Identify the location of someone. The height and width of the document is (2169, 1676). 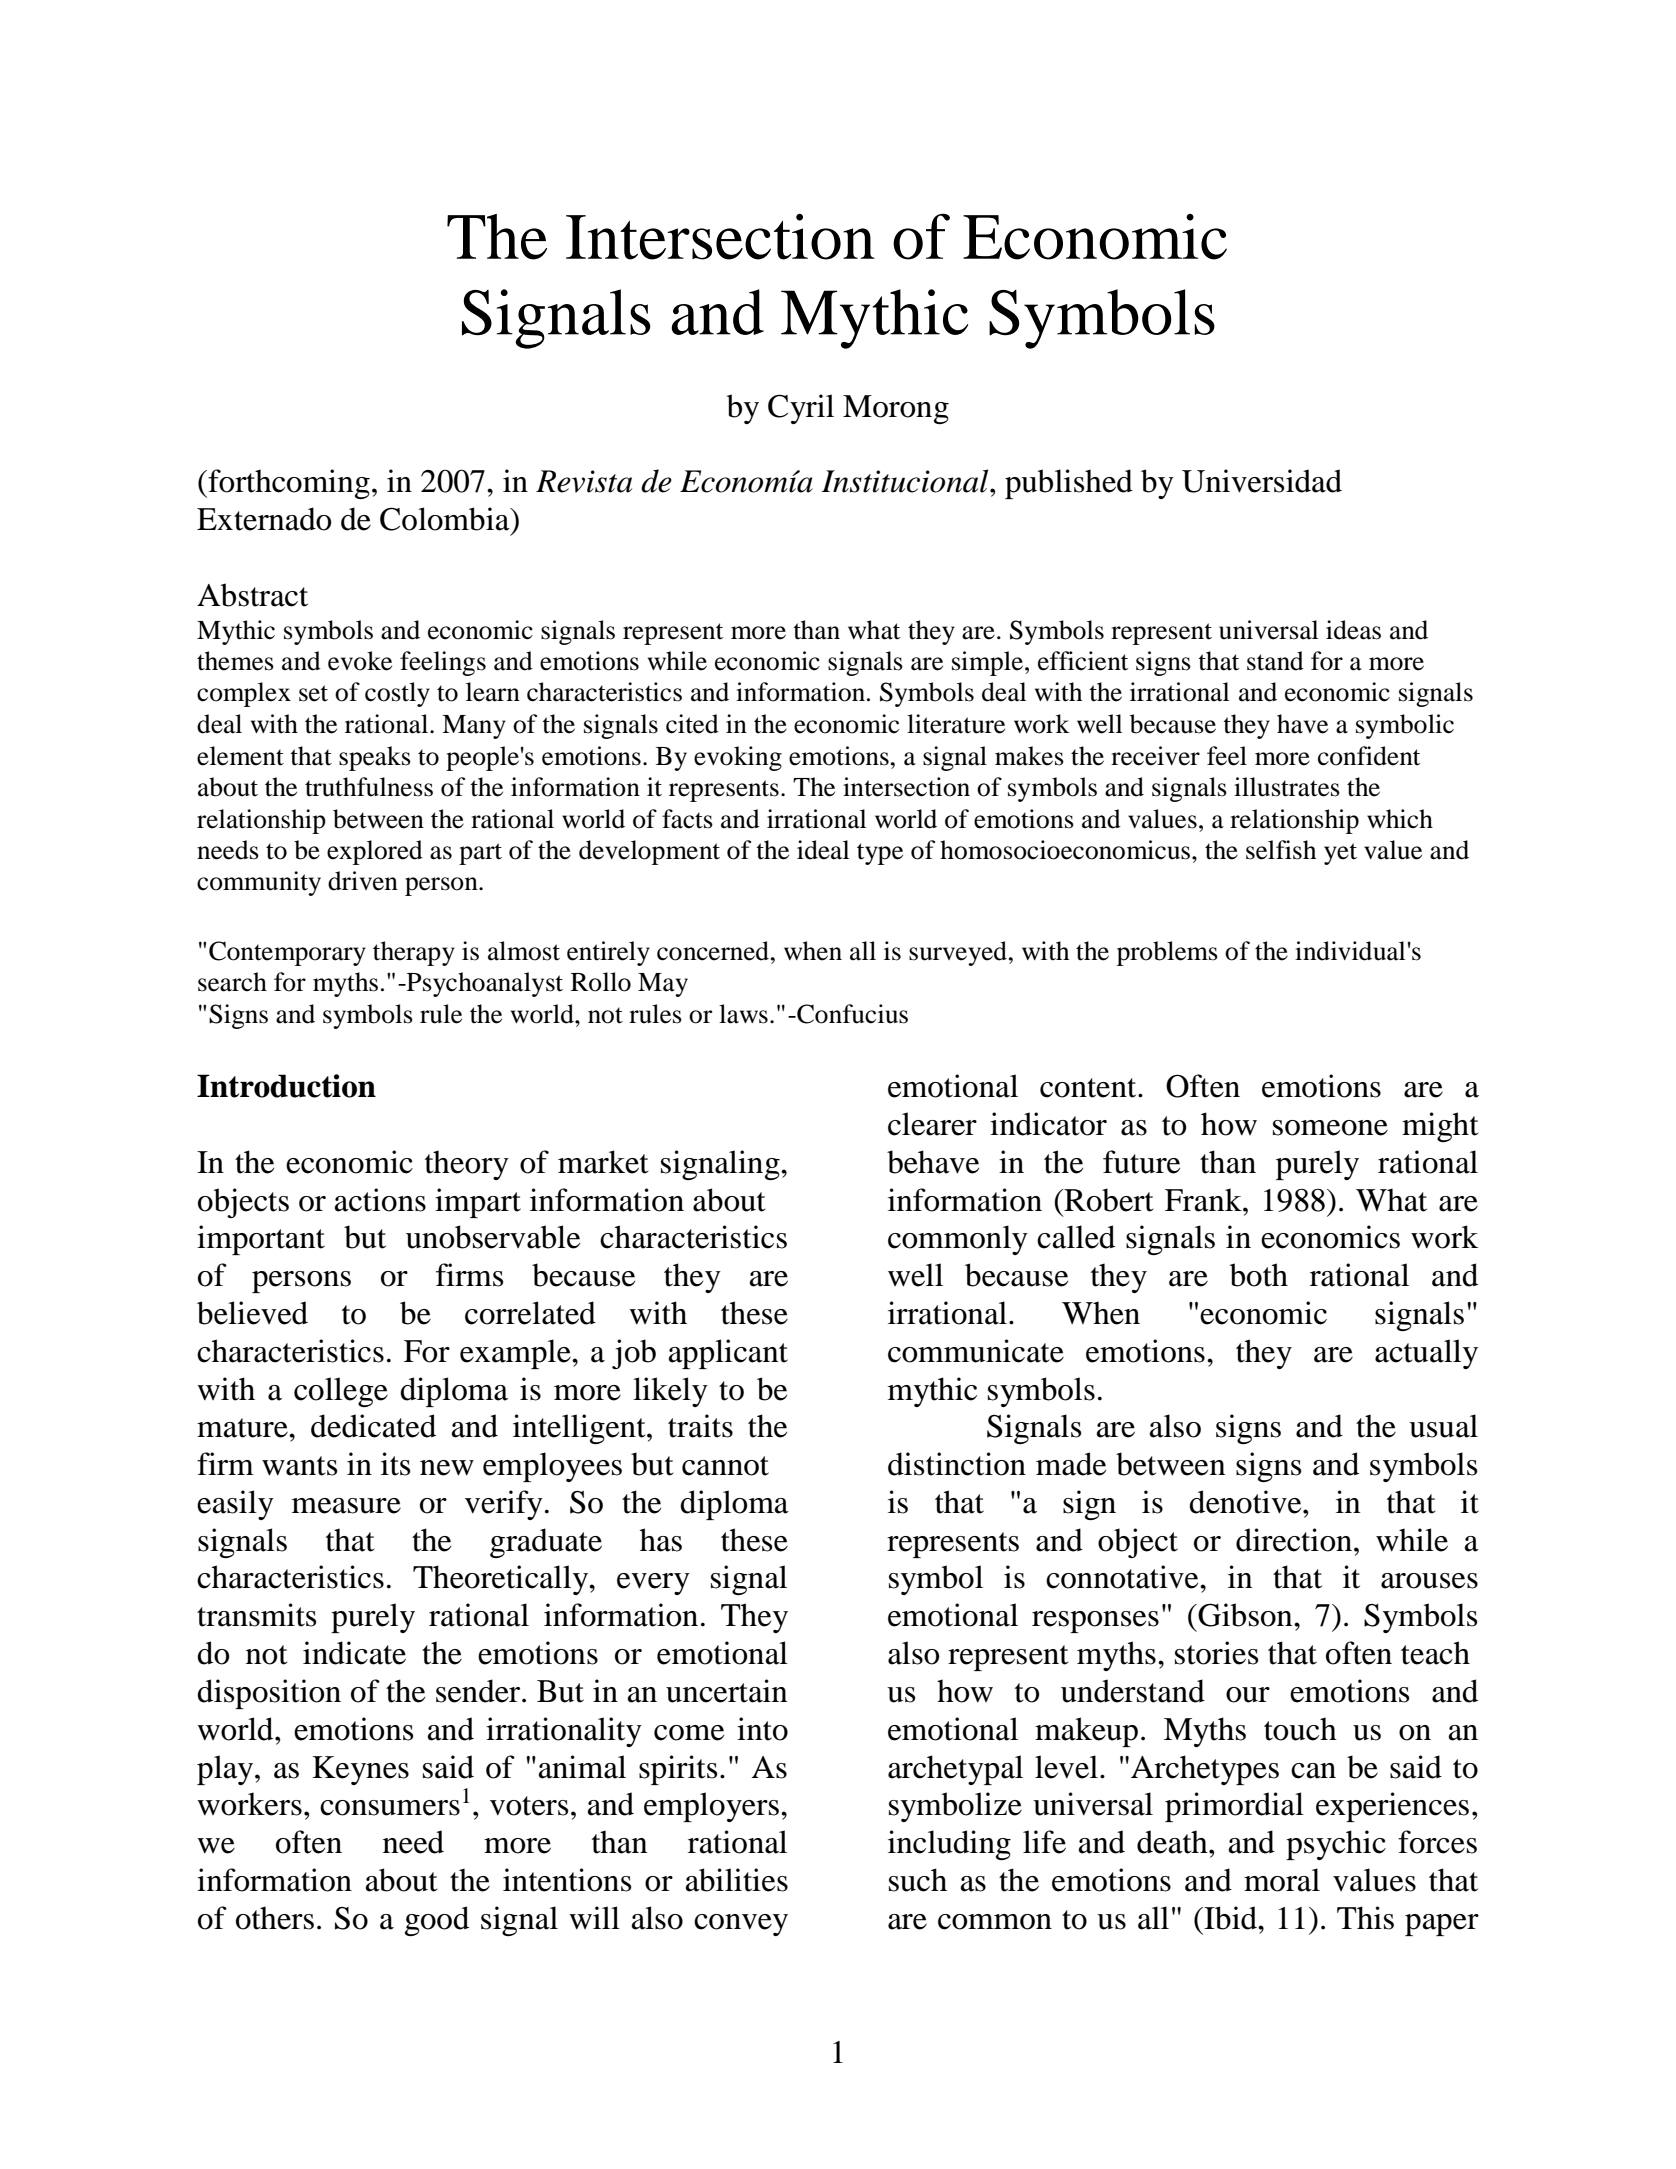
(1330, 1128).
